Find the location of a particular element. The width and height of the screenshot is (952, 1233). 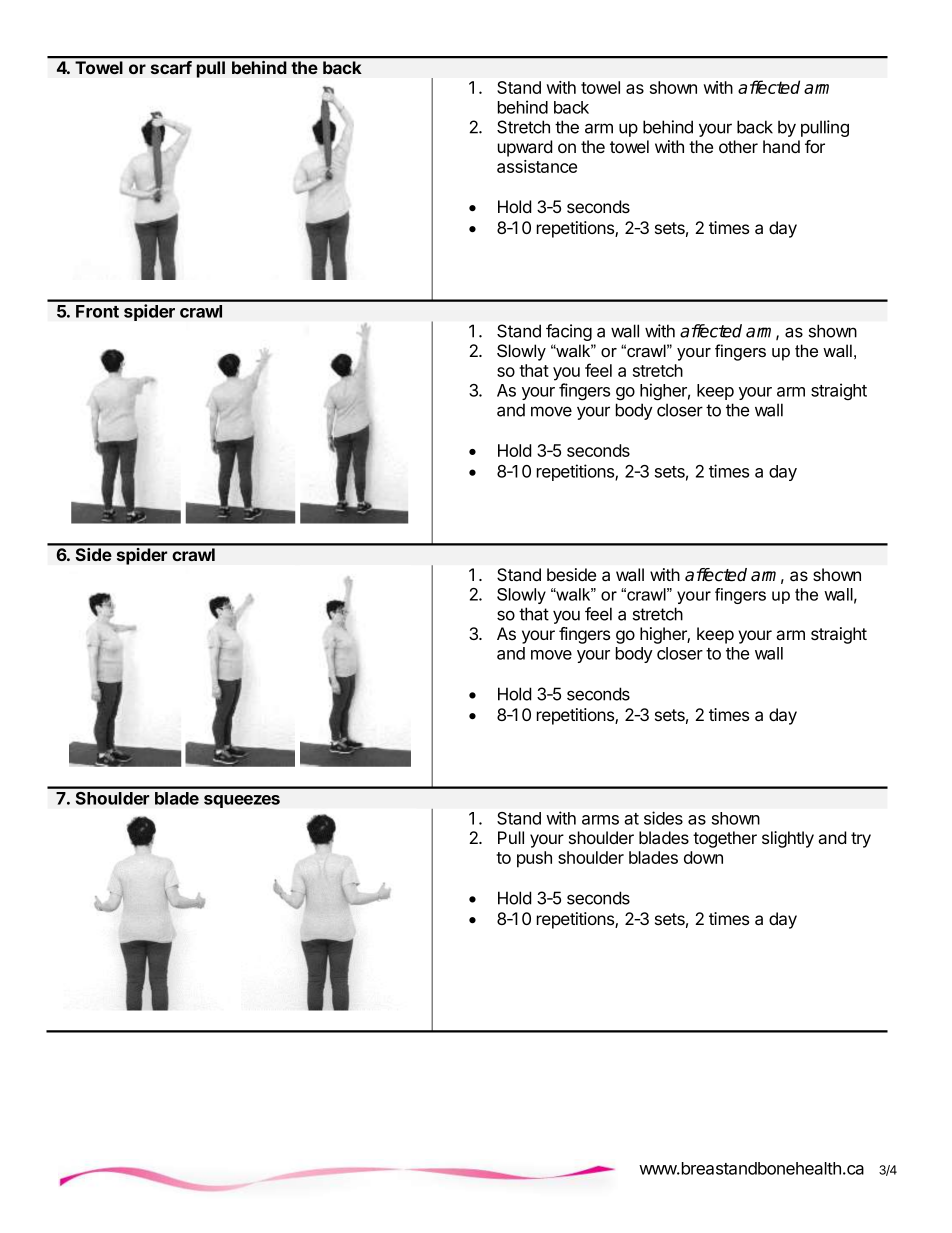

slightly is located at coordinates (788, 839).
